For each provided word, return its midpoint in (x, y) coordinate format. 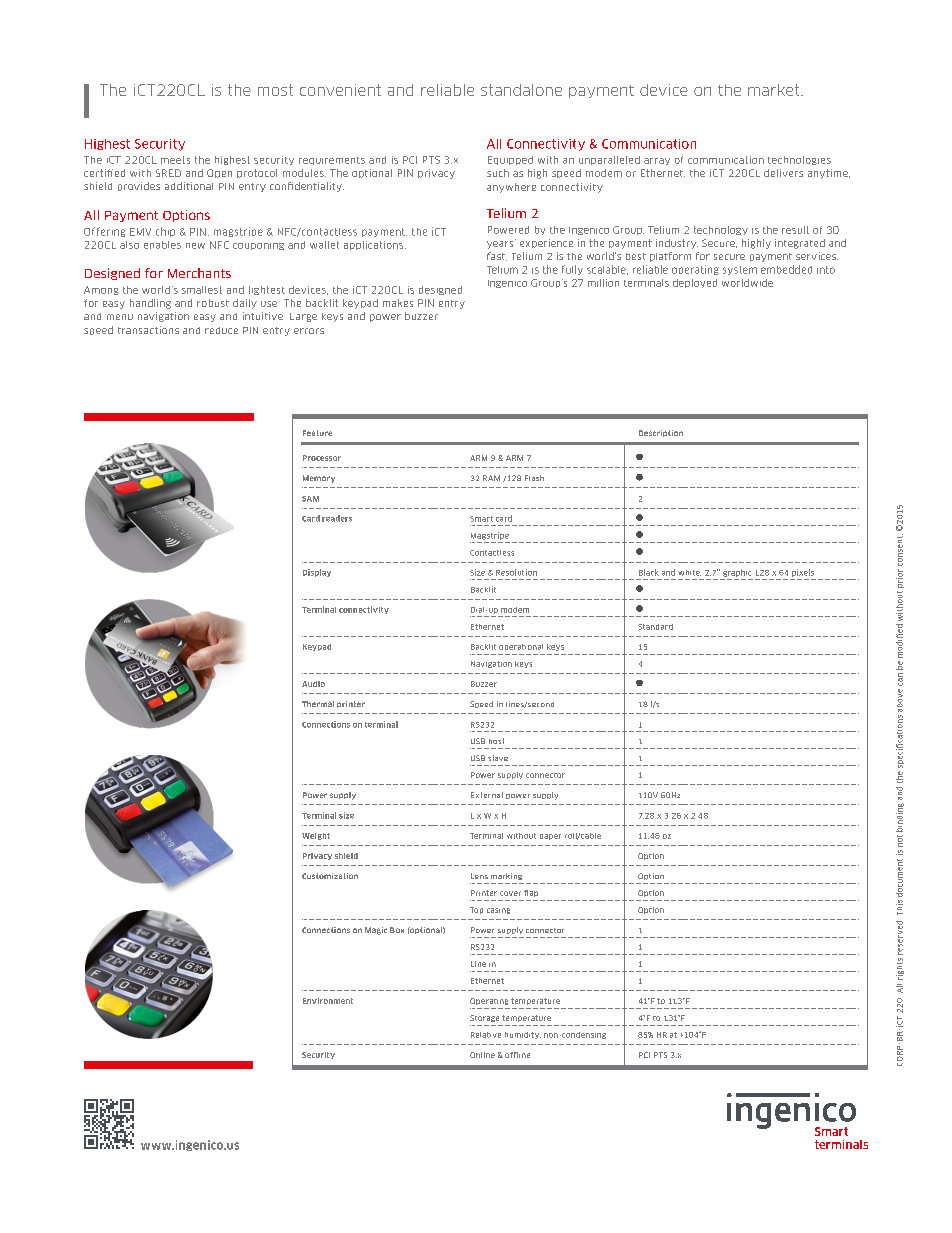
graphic (737, 573)
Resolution (516, 572)
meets (175, 160)
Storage (484, 1018)
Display (317, 573)
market (775, 90)
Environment (328, 1001)
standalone (521, 90)
